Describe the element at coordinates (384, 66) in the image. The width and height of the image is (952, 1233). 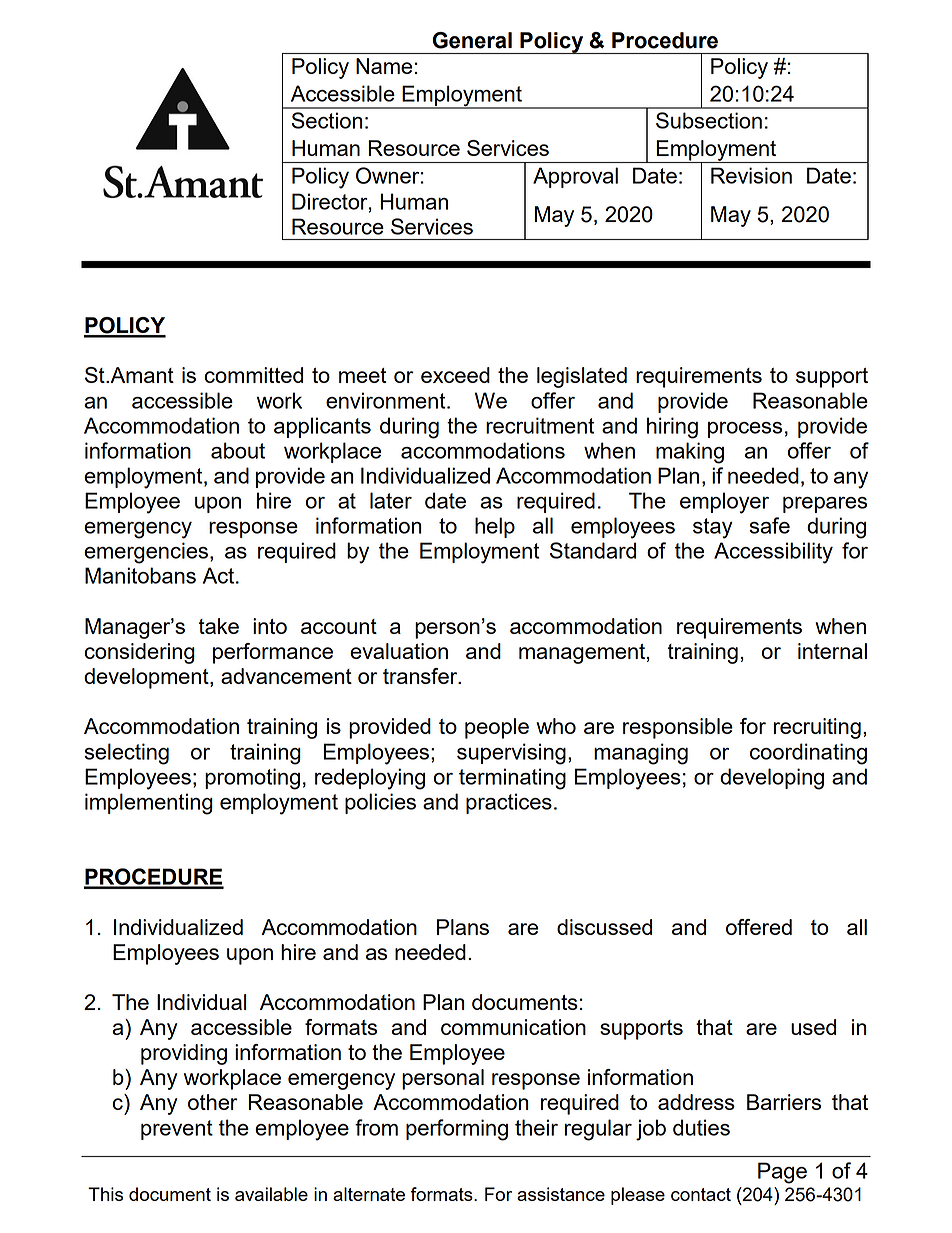
I see `Name` at that location.
